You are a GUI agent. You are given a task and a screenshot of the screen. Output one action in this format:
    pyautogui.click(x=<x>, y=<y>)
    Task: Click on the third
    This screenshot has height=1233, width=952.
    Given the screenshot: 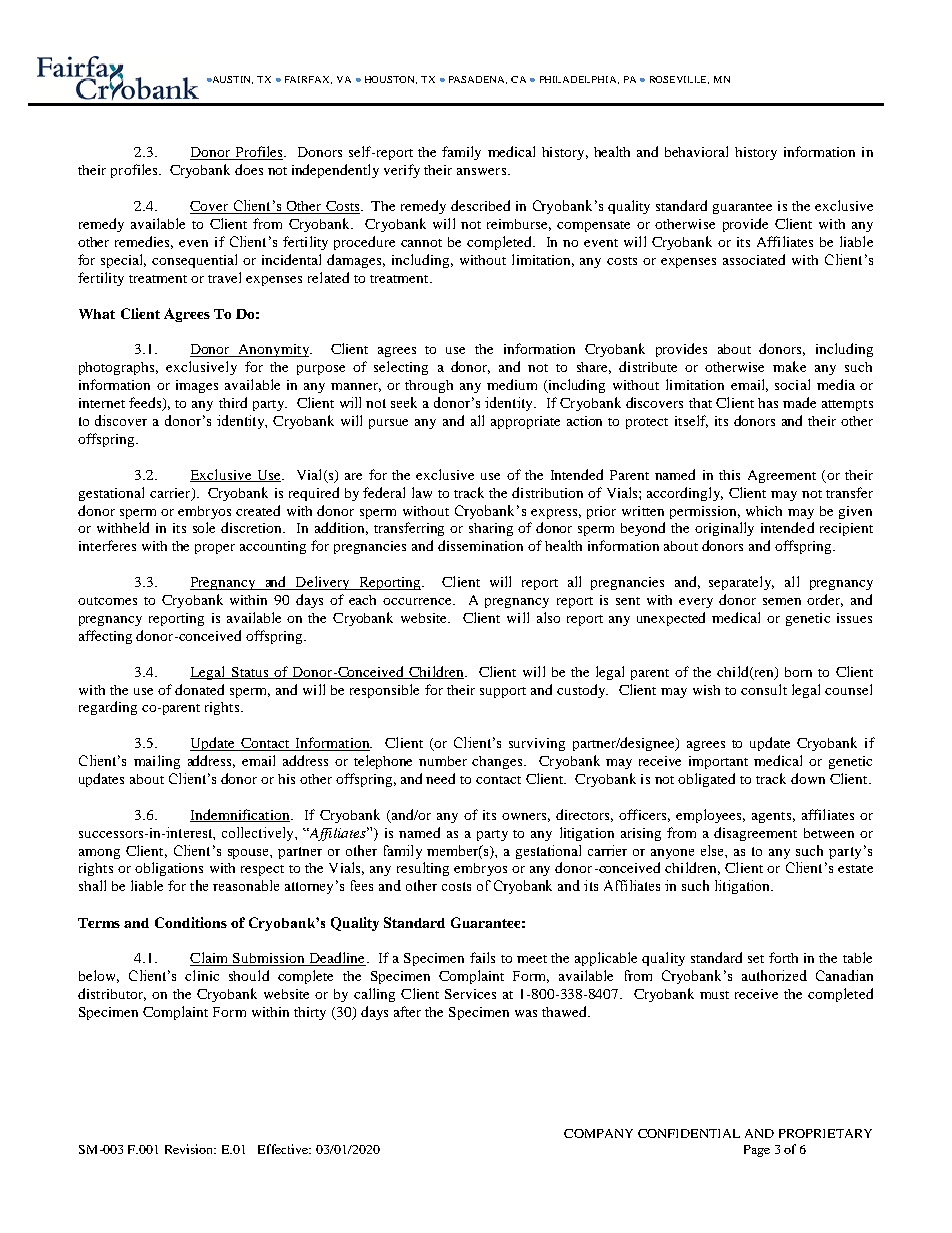 What is the action you would take?
    pyautogui.click(x=233, y=402)
